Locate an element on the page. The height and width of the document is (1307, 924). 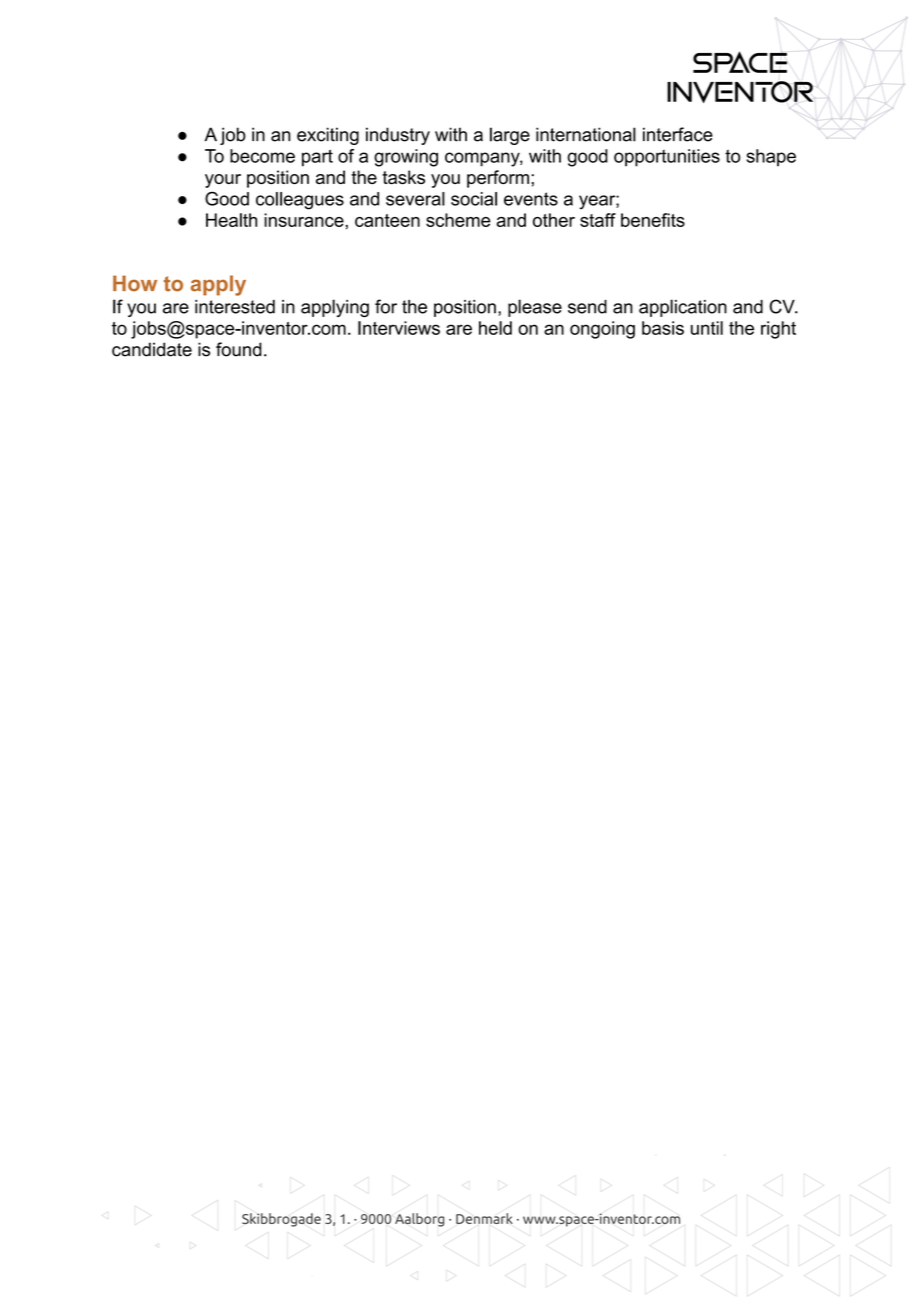
held is located at coordinates (495, 328).
